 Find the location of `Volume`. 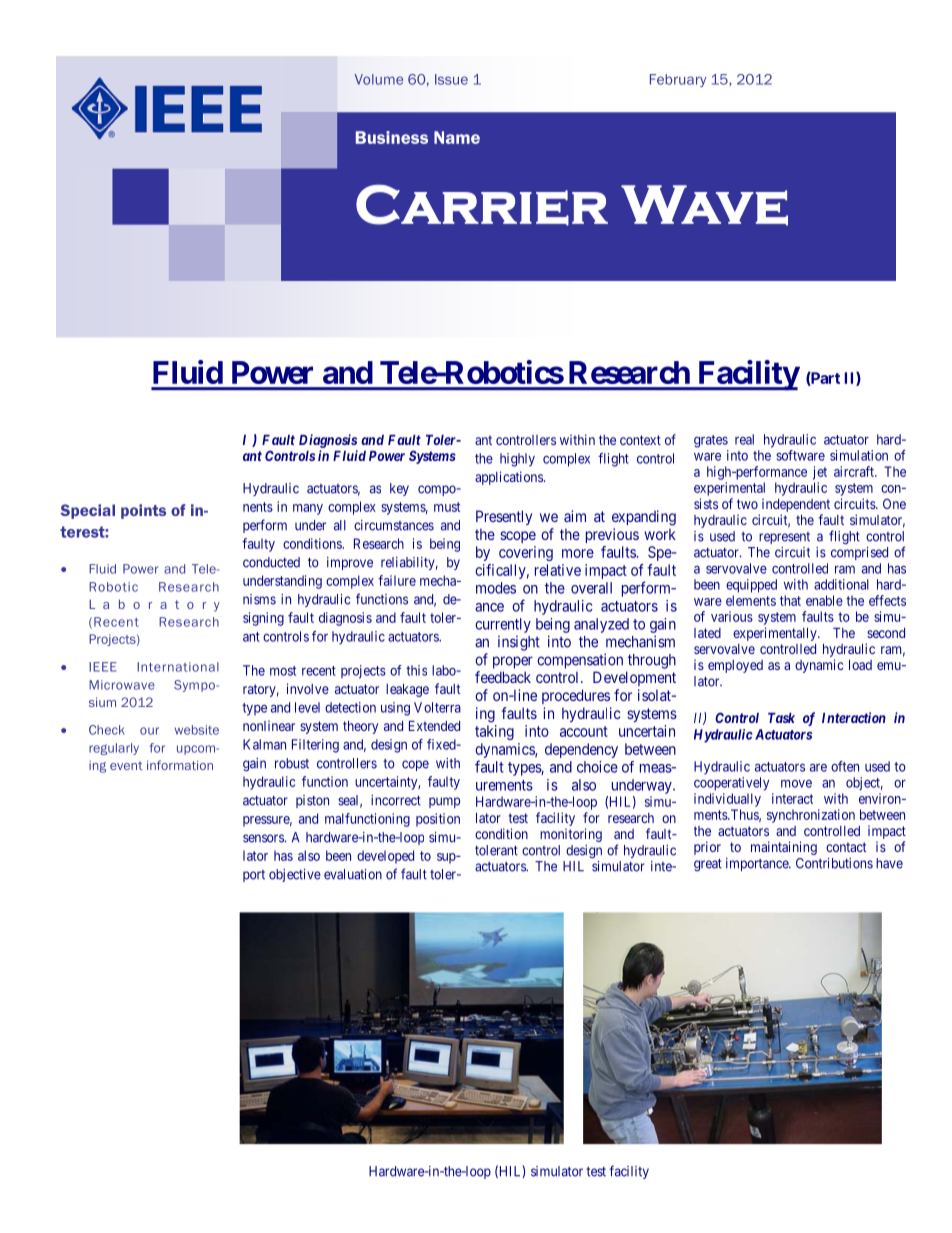

Volume is located at coordinates (379, 79).
